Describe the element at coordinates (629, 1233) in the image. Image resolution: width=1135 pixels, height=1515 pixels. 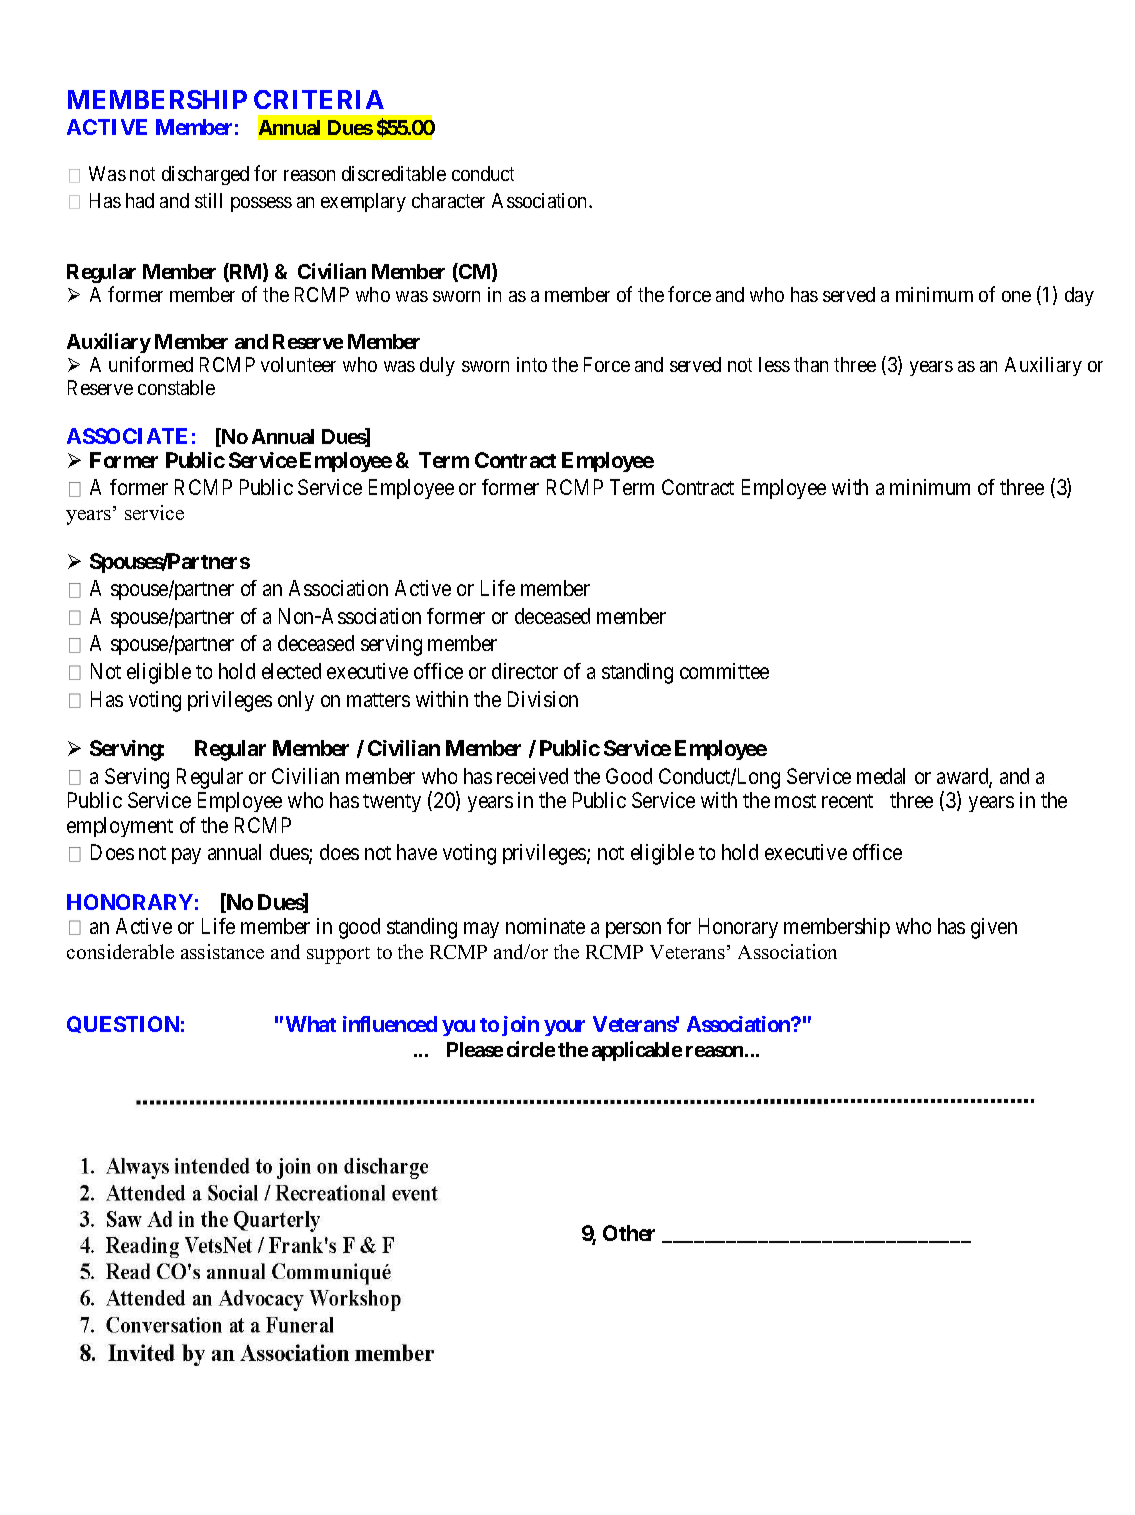
I see `Other` at that location.
